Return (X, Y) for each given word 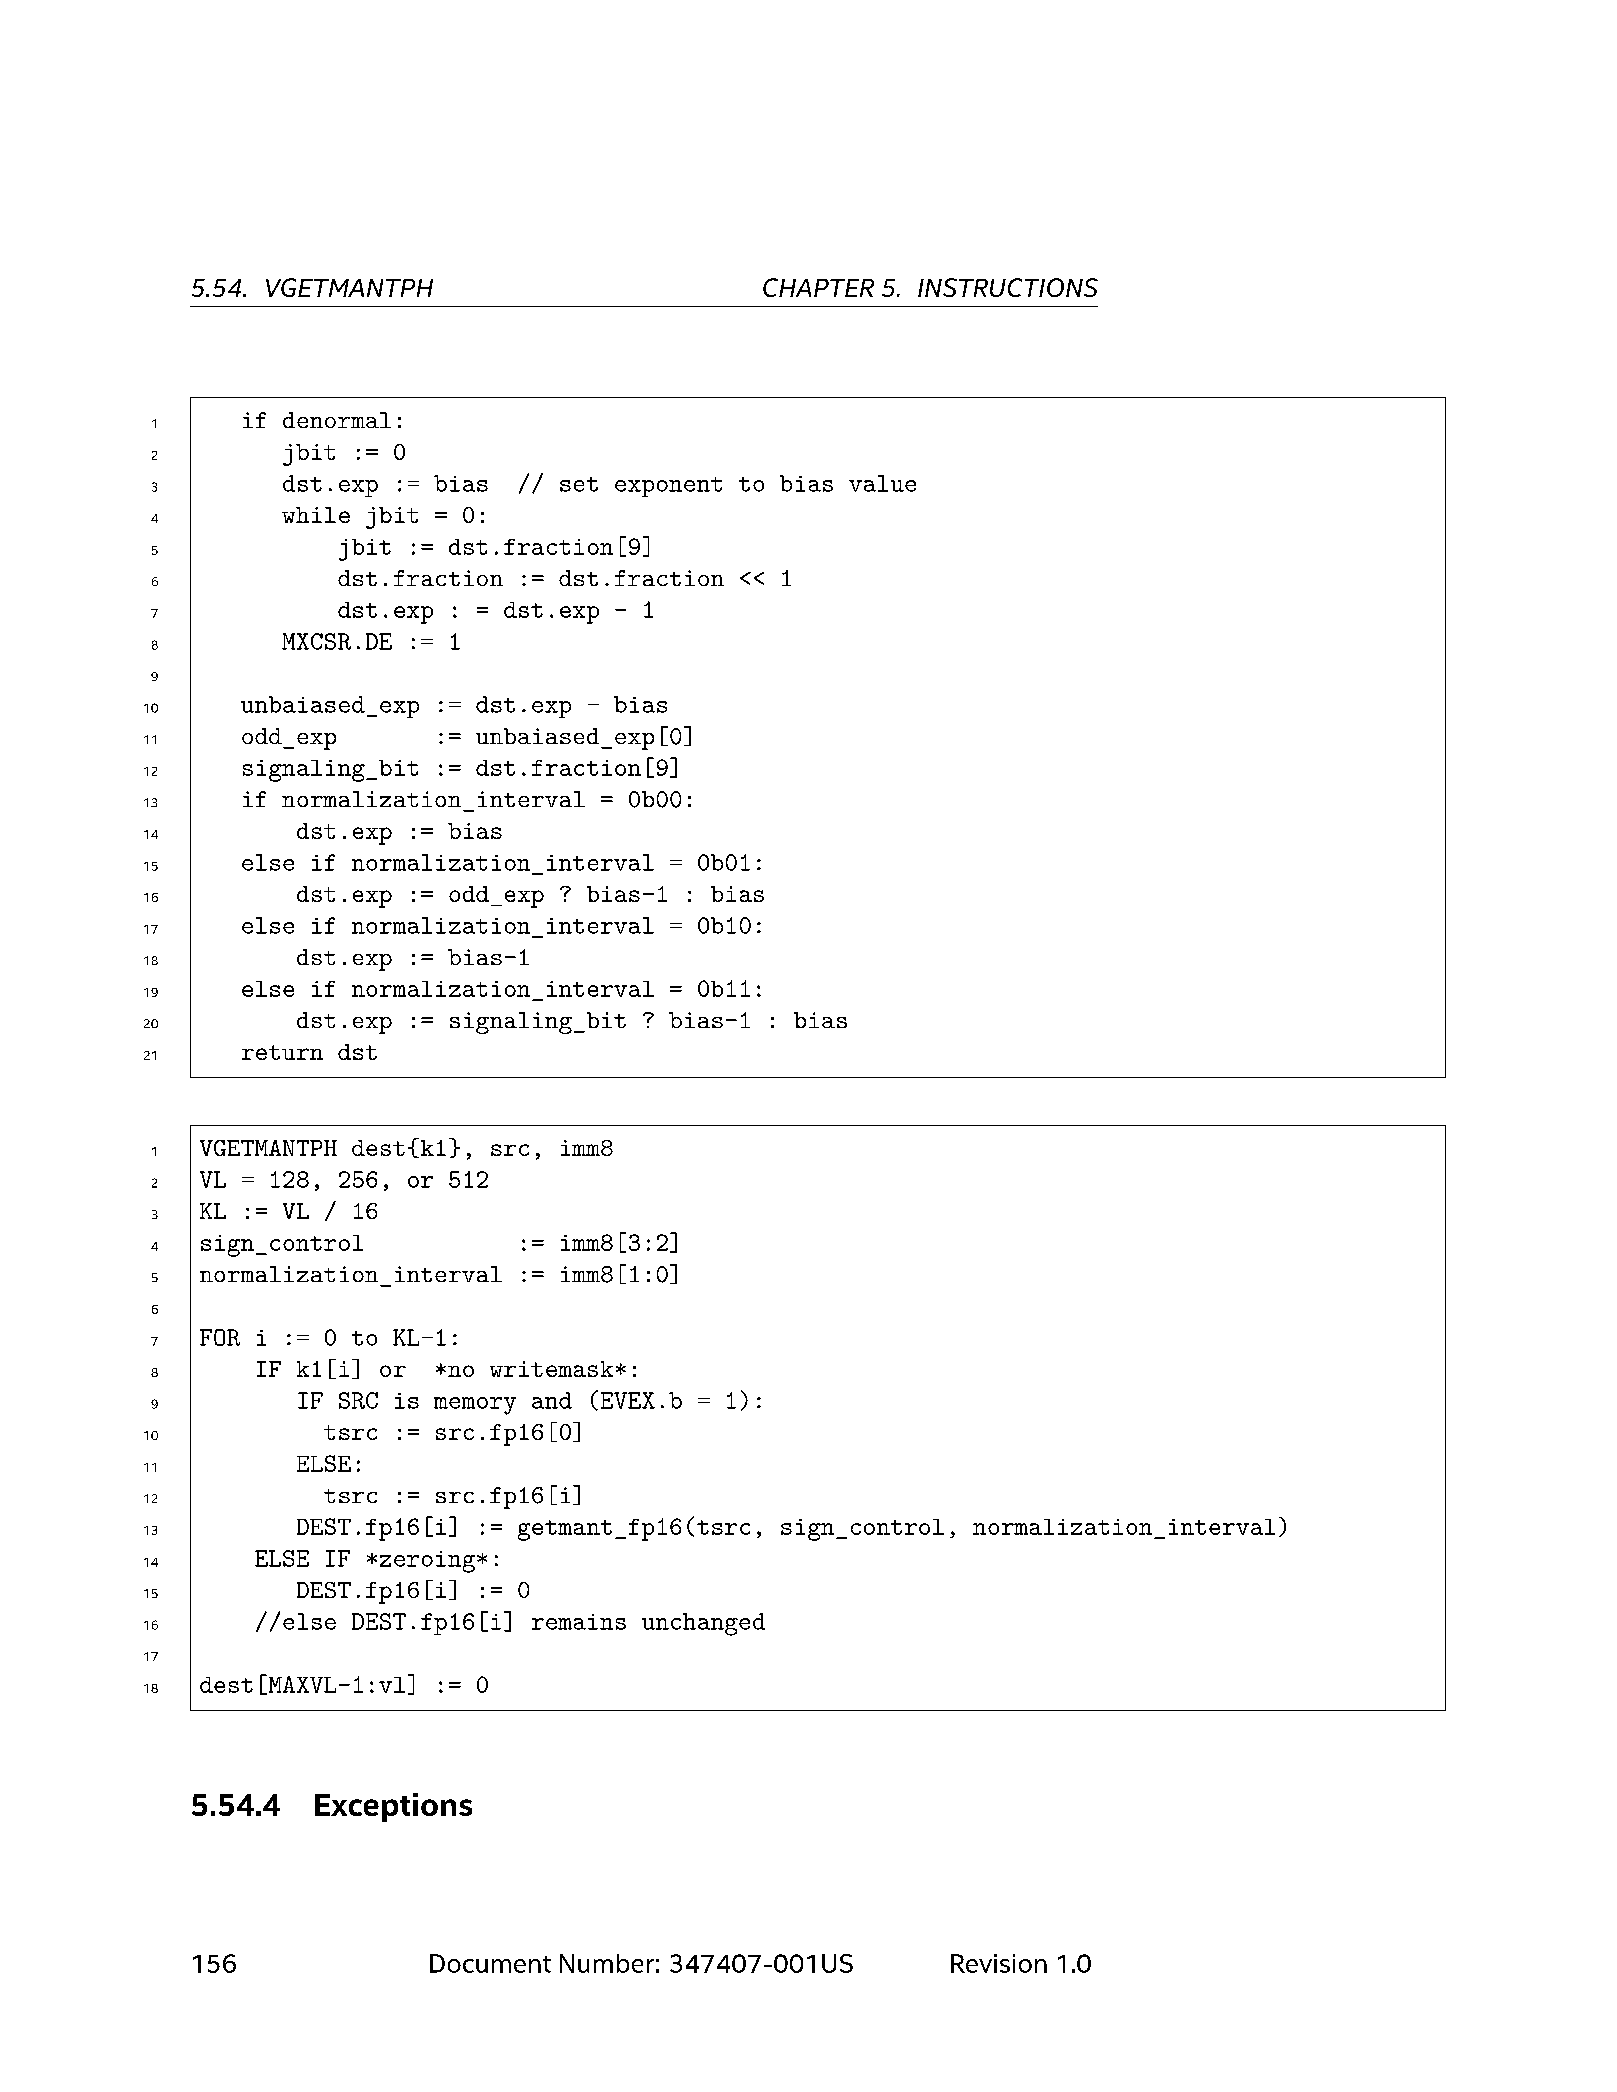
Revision (999, 1963)
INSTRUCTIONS (1008, 287)
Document (490, 1963)
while (316, 515)
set (579, 484)
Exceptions (393, 1807)
